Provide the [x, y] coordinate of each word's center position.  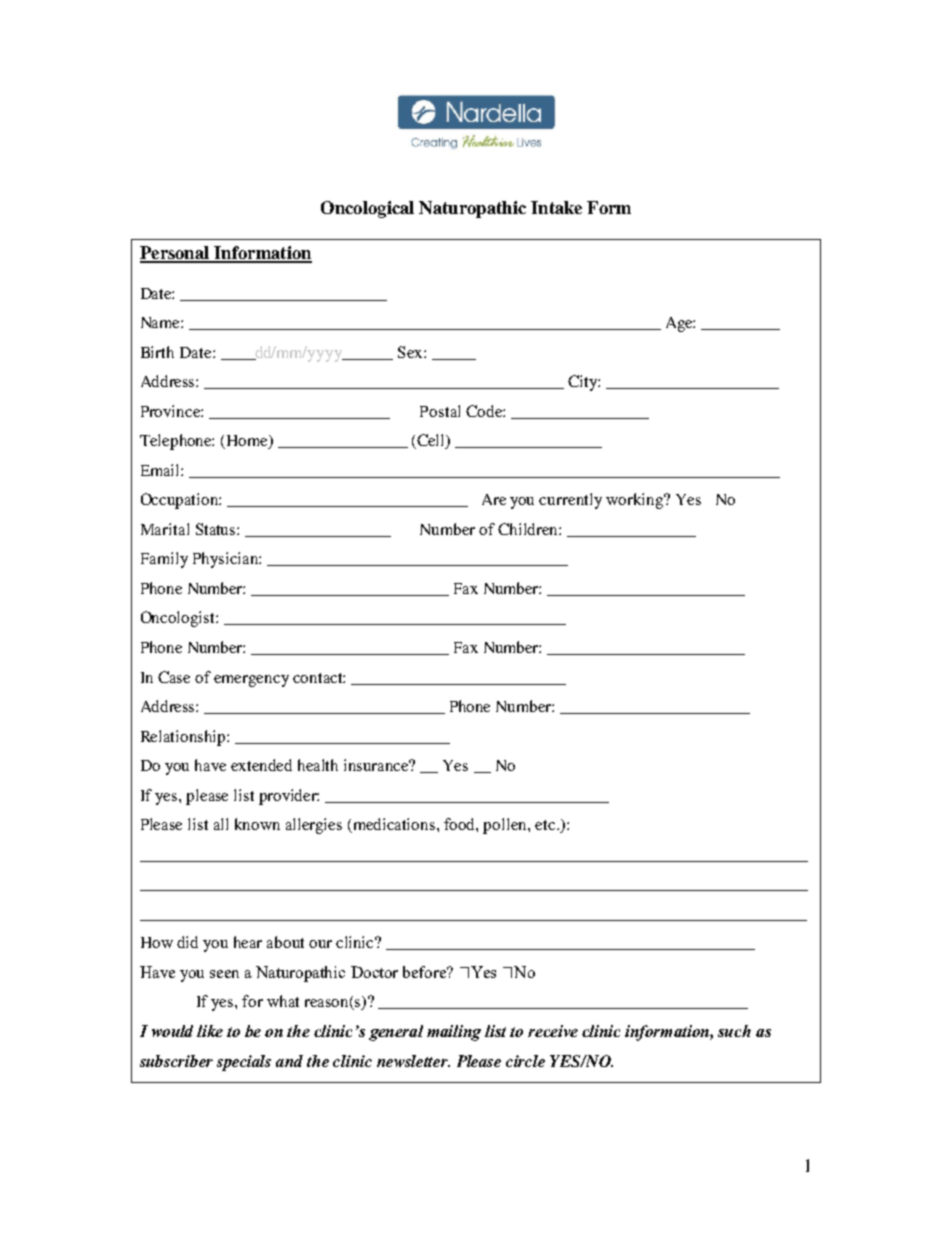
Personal [175, 254]
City [584, 383]
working [635, 501]
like [210, 1031]
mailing [454, 1033]
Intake [556, 207]
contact [319, 678]
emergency [251, 681]
